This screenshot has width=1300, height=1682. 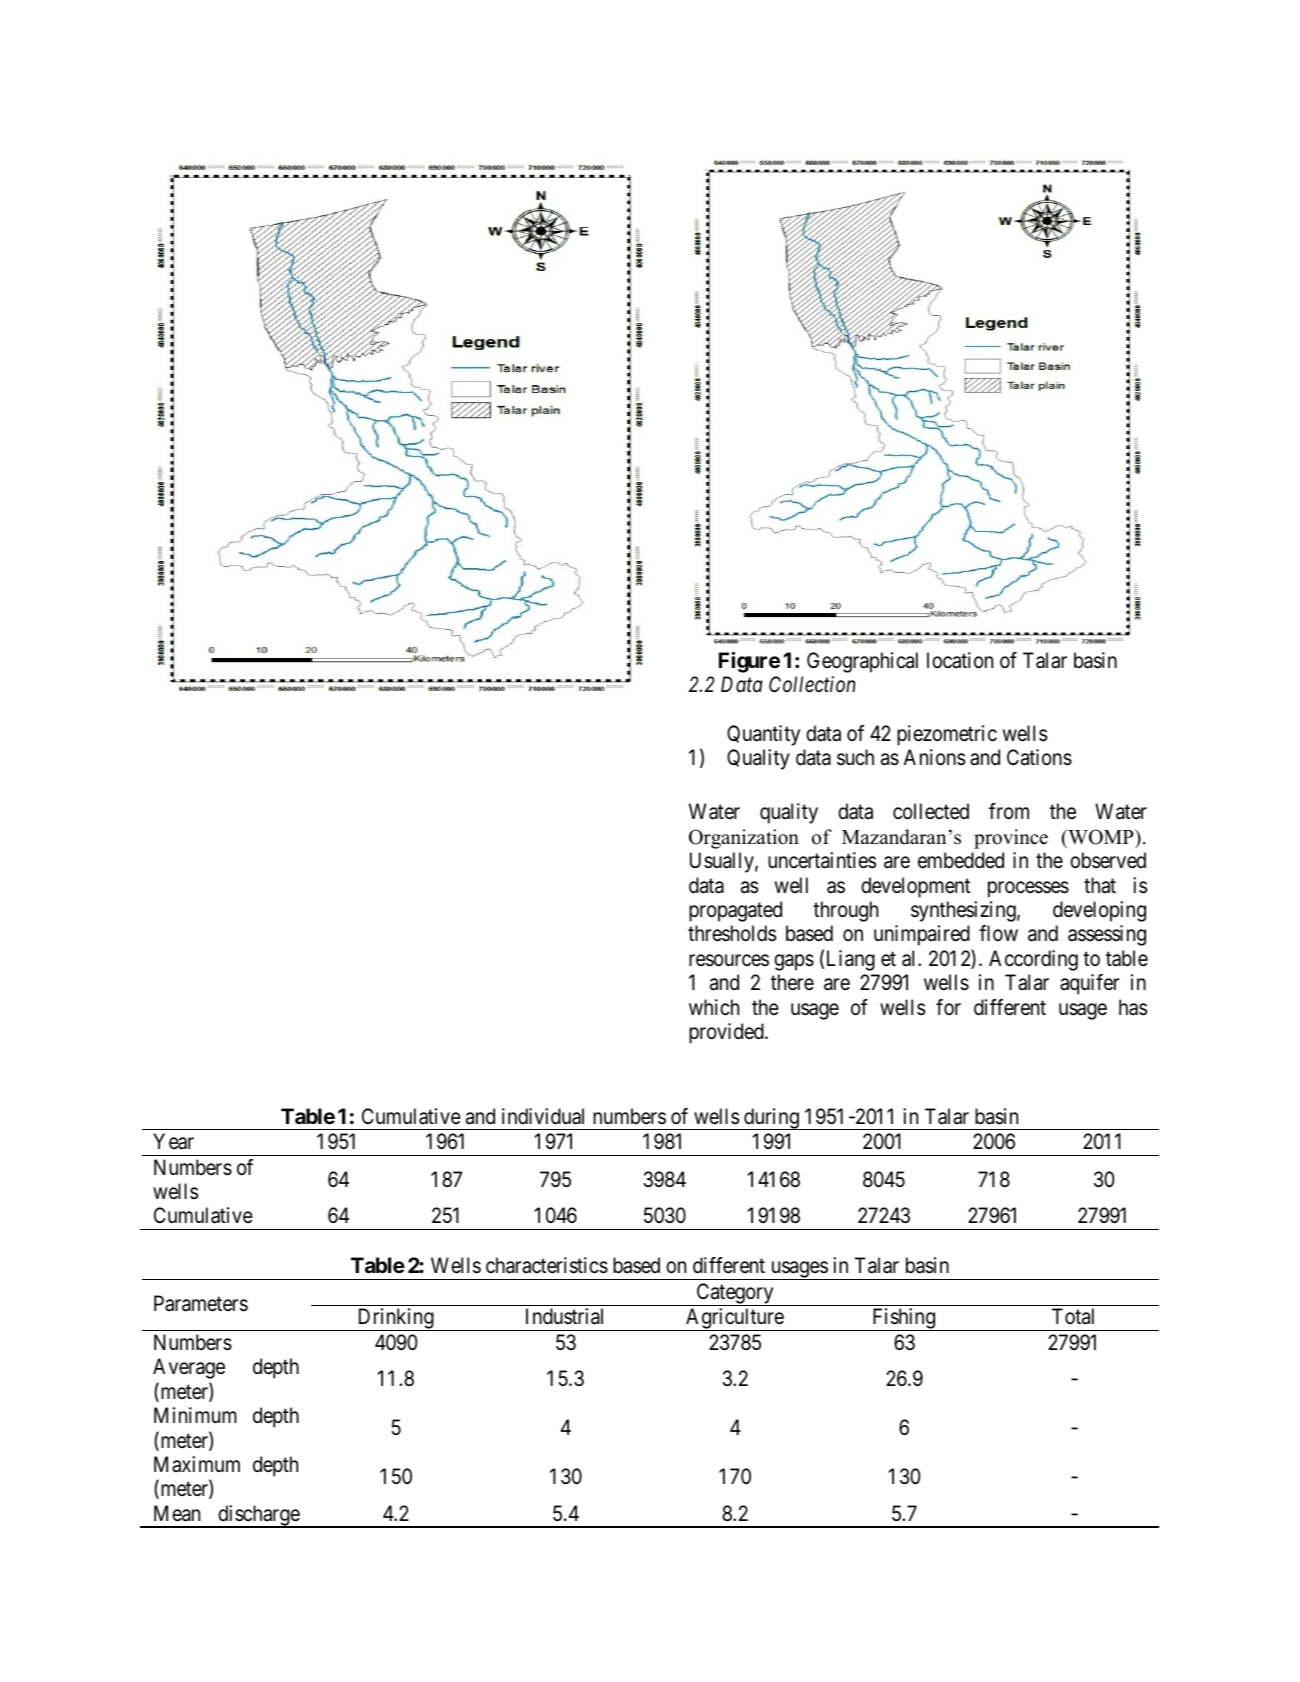 I want to click on for, so click(x=948, y=1007).
